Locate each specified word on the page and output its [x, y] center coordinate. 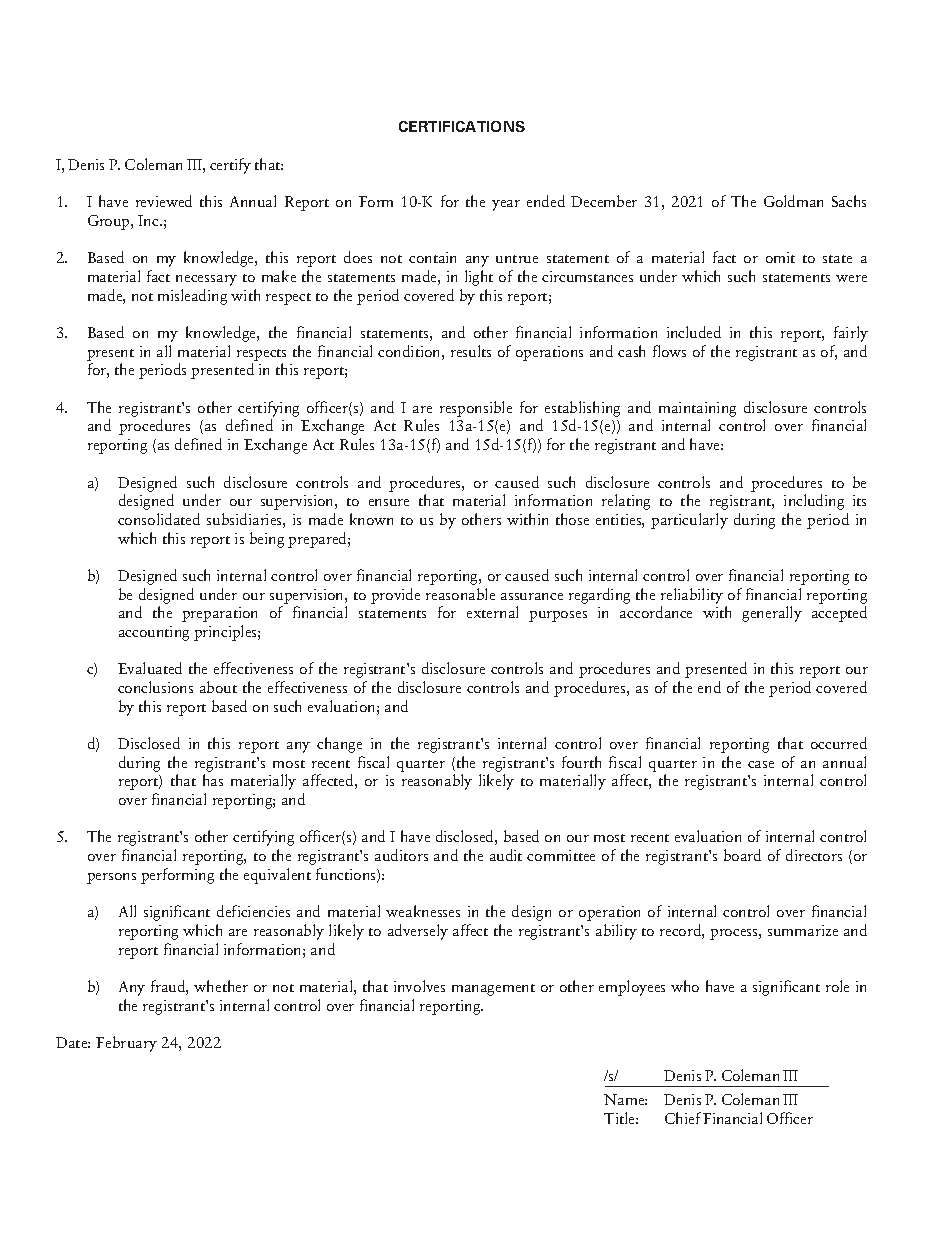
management [493, 990]
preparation [219, 614]
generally [772, 614]
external [492, 612]
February [126, 1044]
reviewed [164, 201]
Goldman [793, 201]
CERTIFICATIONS [462, 126]
